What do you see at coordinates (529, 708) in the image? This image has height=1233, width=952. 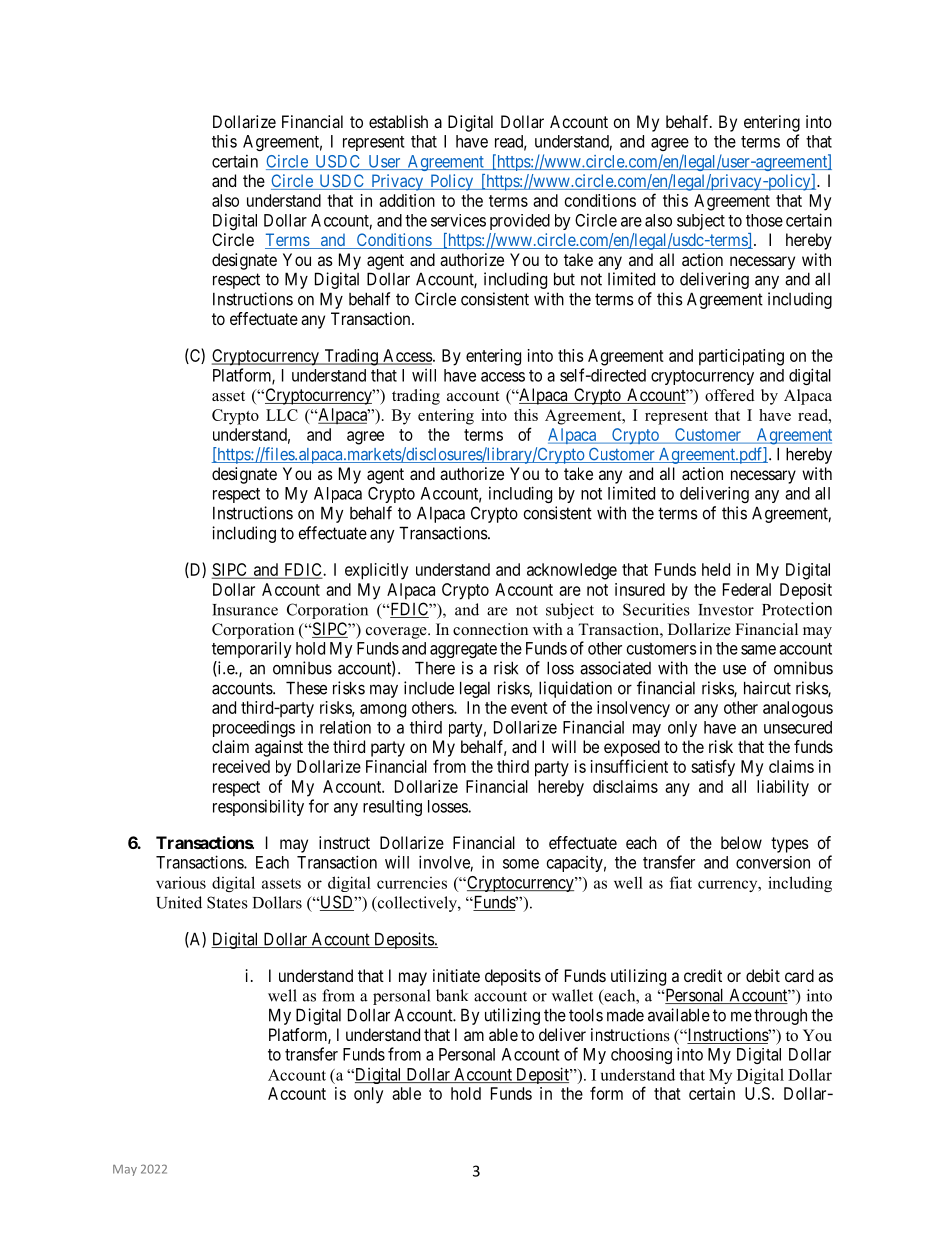 I see `event` at bounding box center [529, 708].
